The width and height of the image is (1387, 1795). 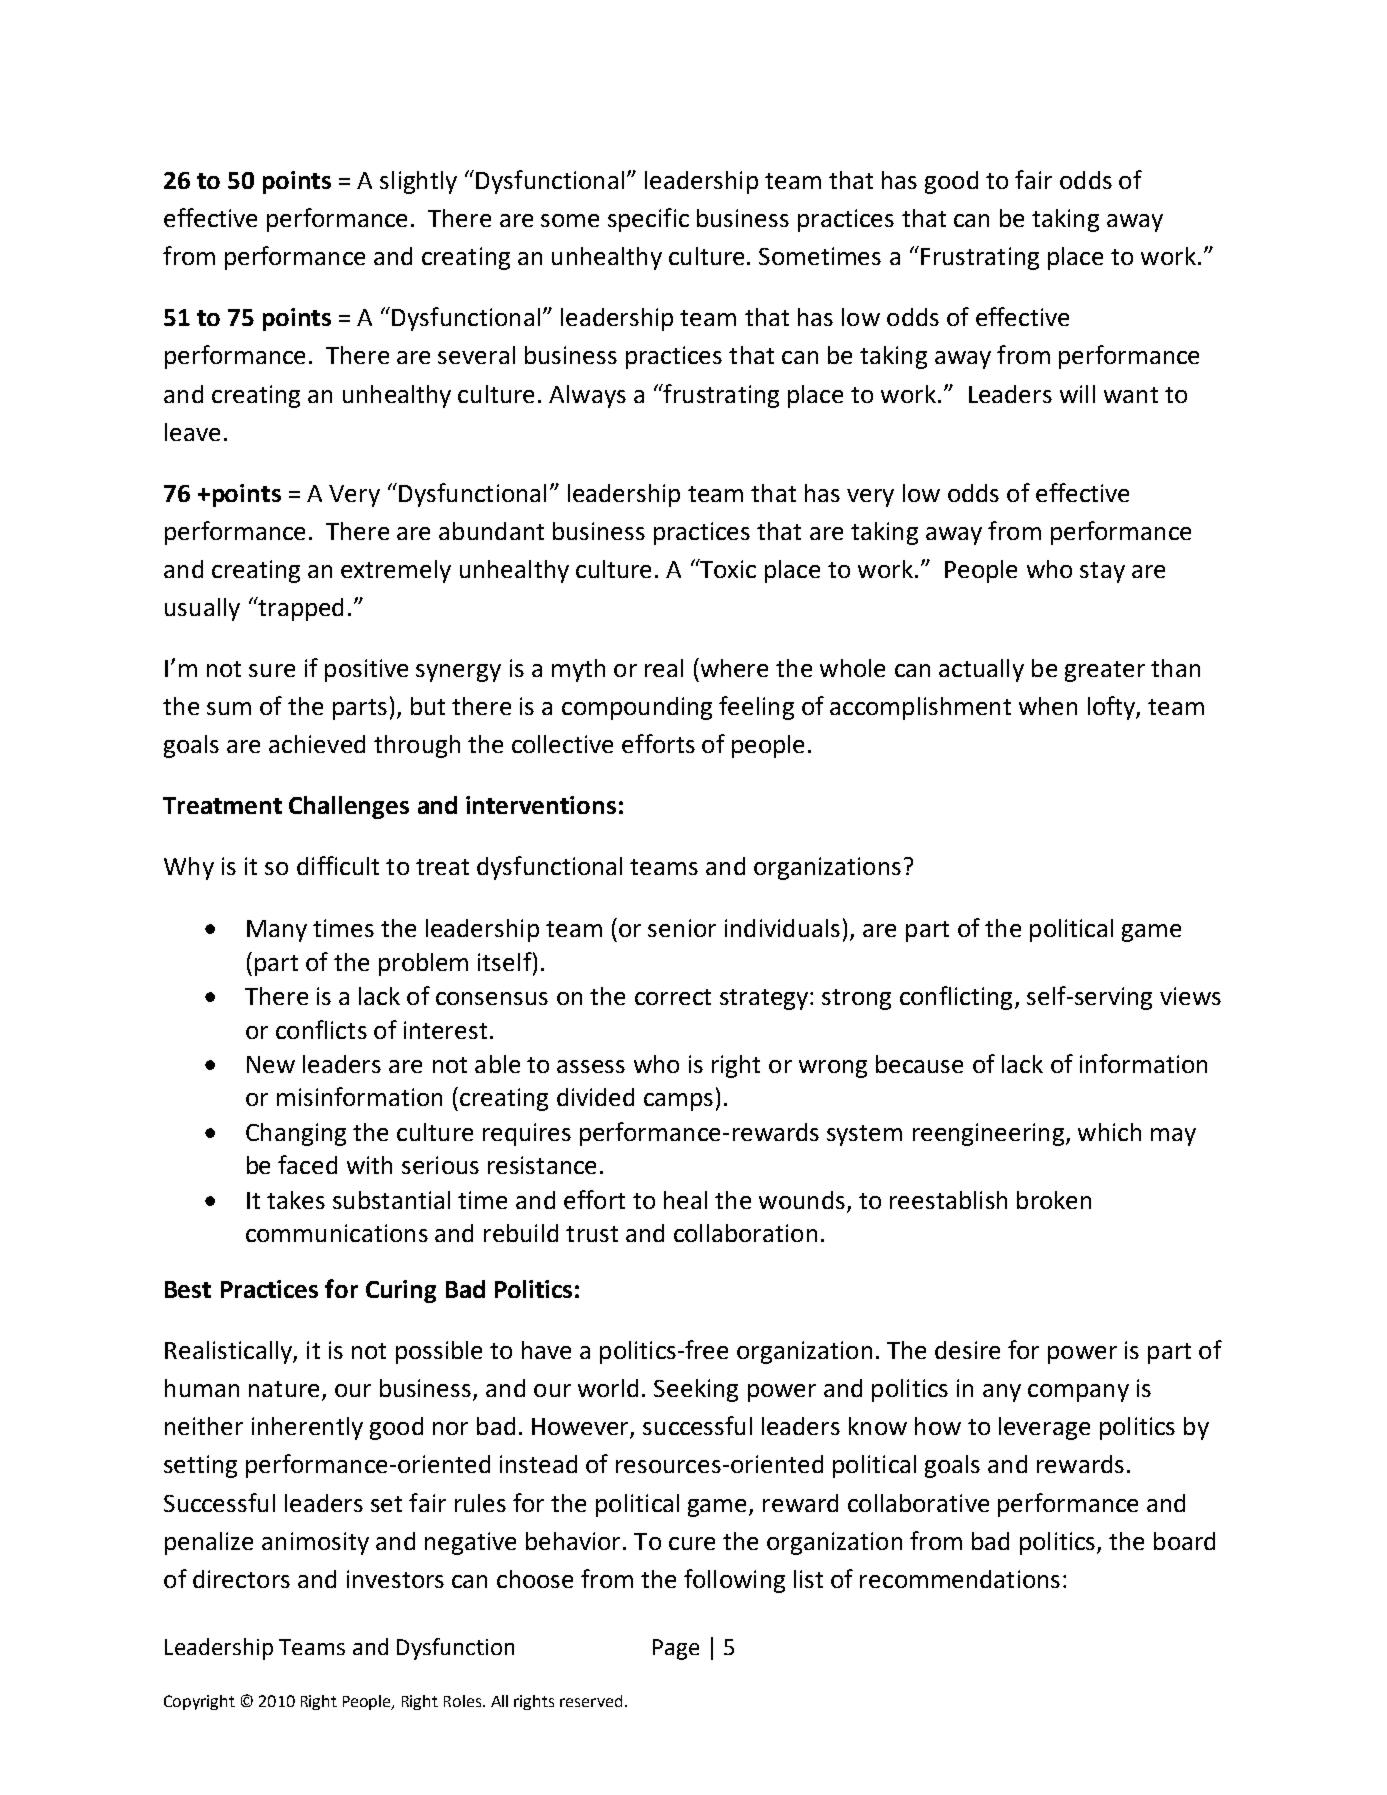 I want to click on faced, so click(x=307, y=1164).
